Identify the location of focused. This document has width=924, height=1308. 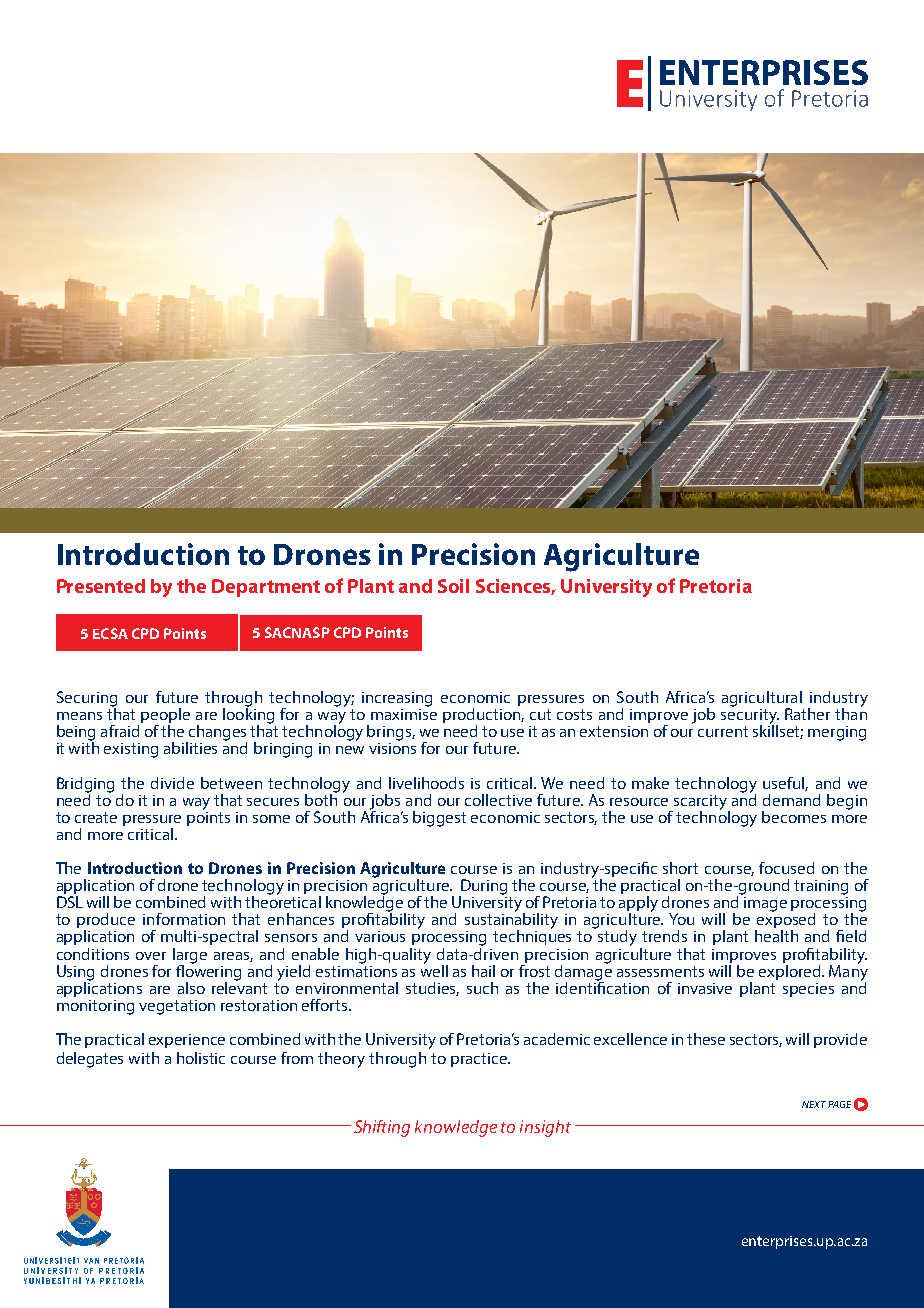
(786, 868).
